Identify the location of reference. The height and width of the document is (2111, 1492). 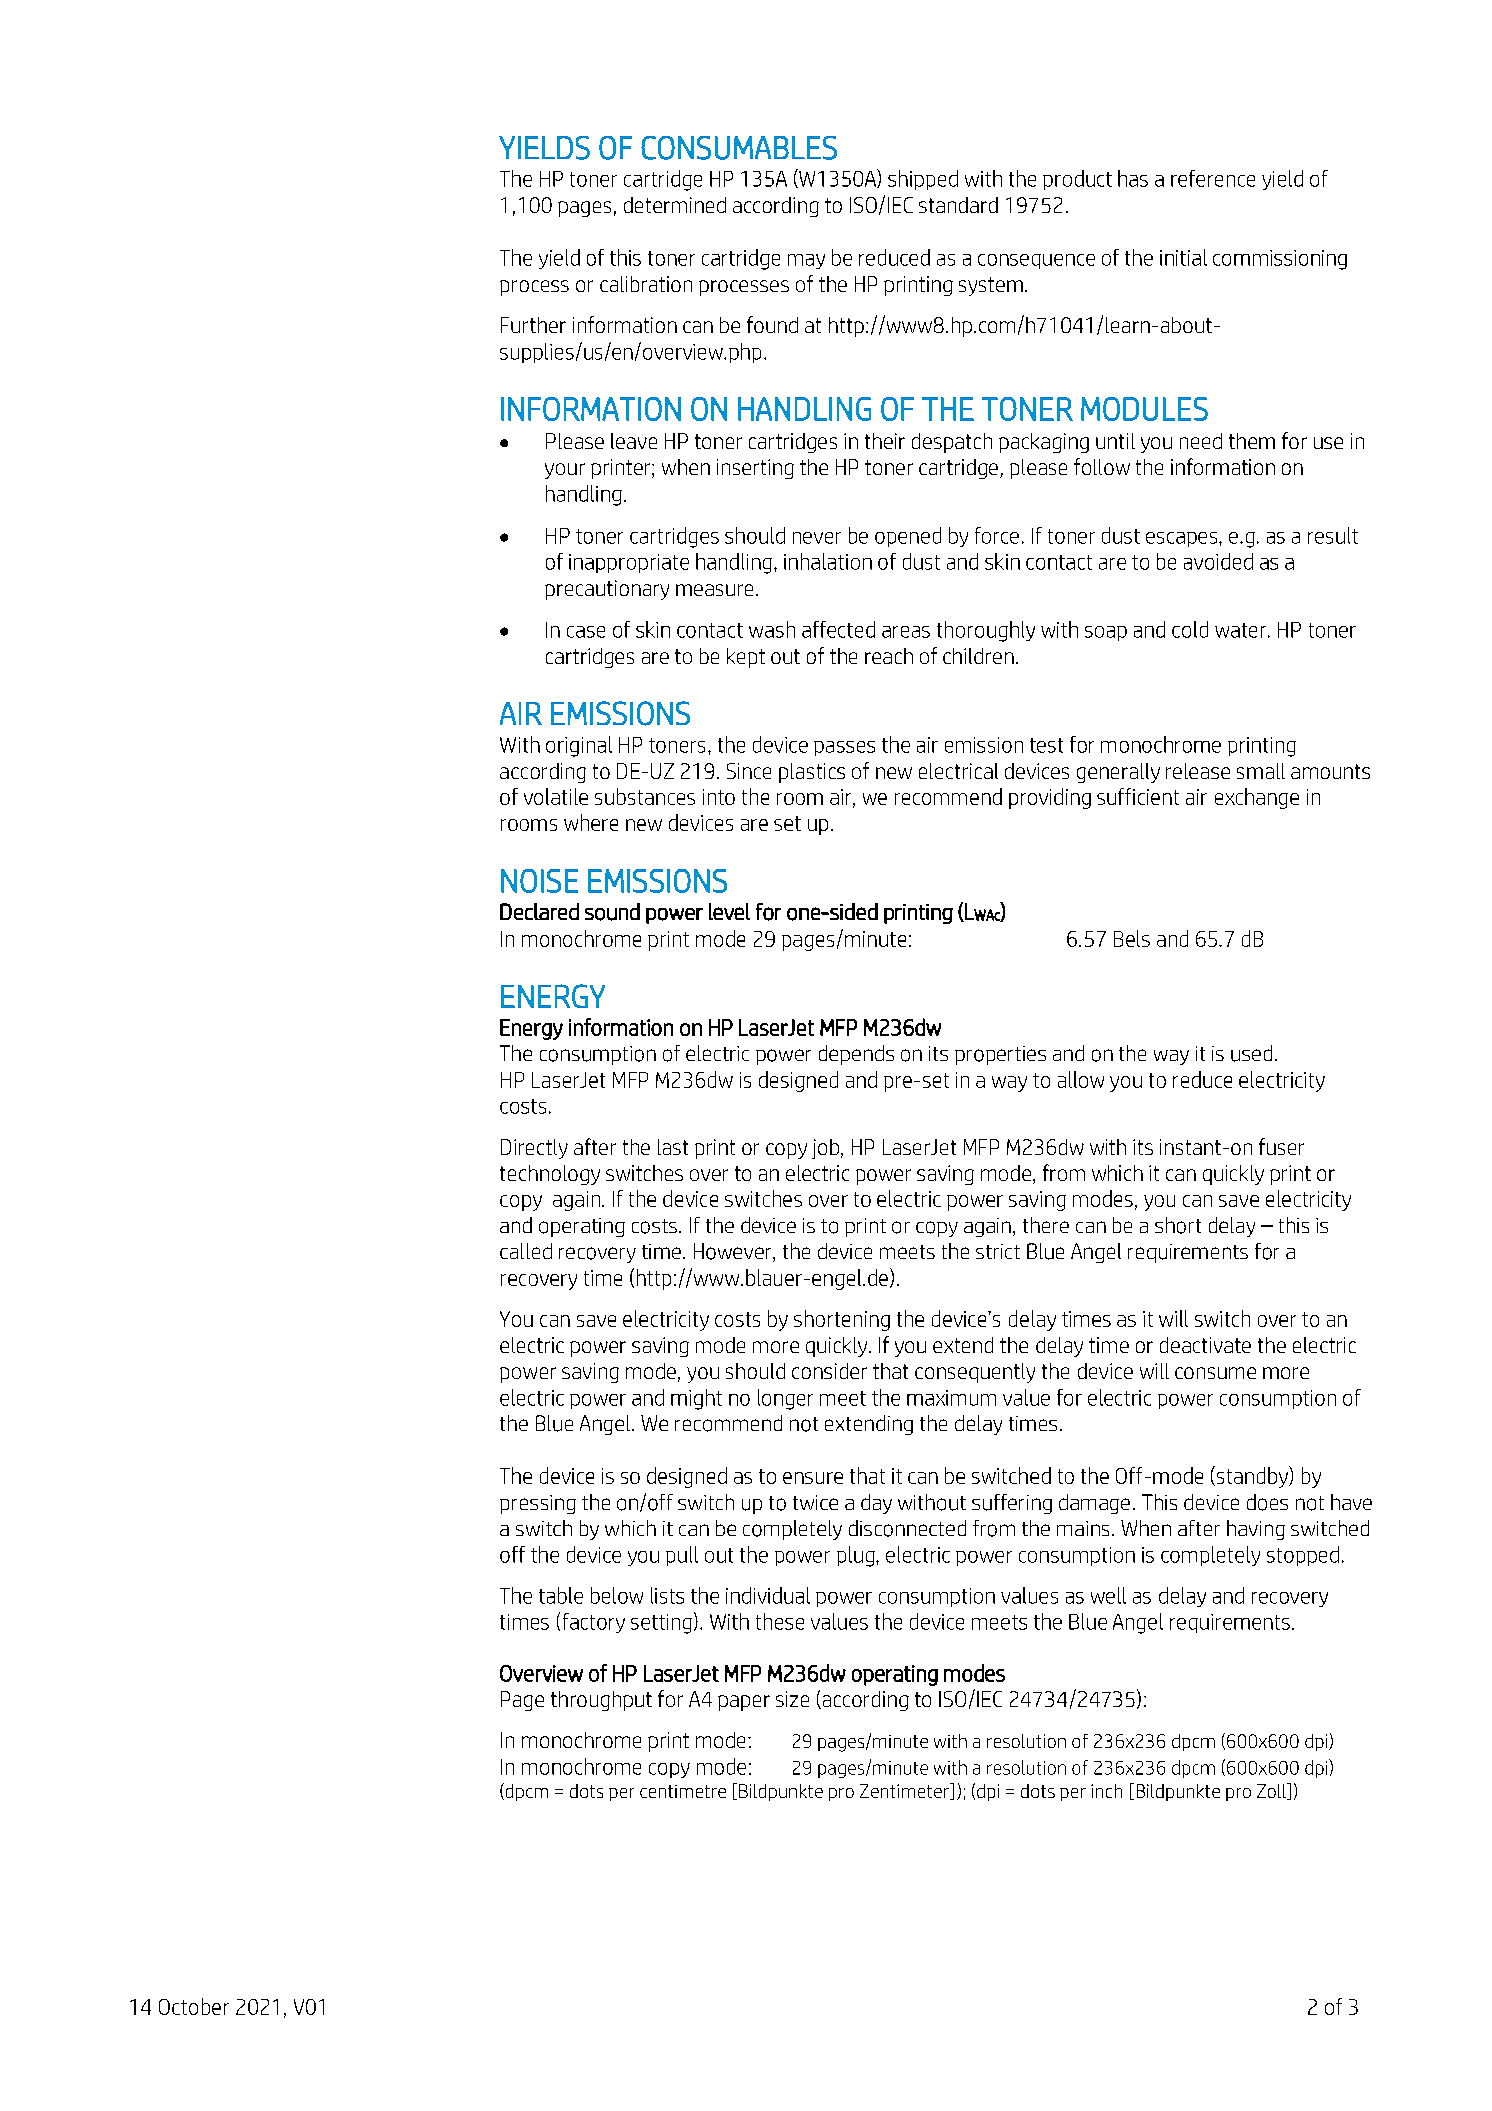
(1213, 178).
